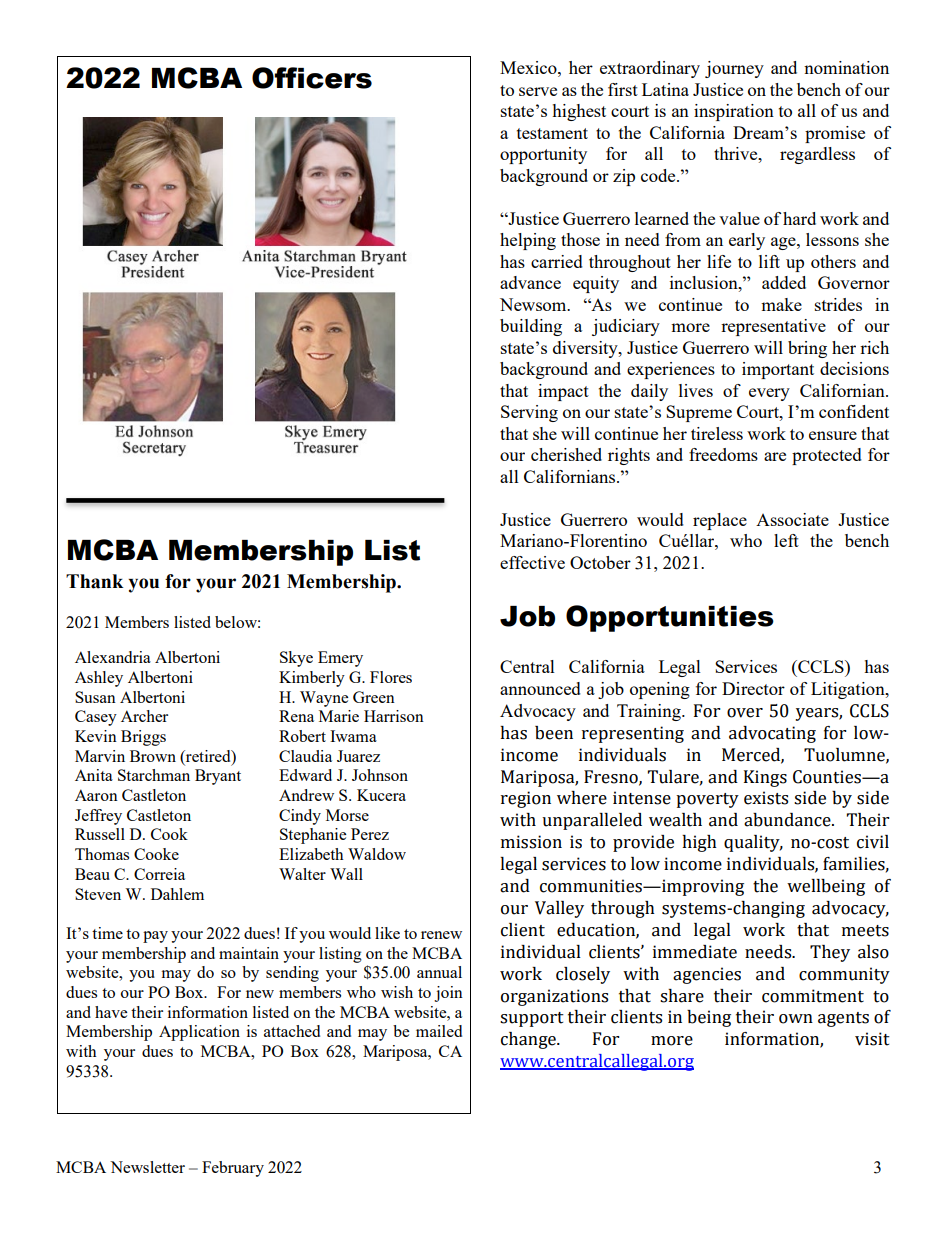 This page has height=1233, width=952. I want to click on Newsletter, so click(147, 1167).
